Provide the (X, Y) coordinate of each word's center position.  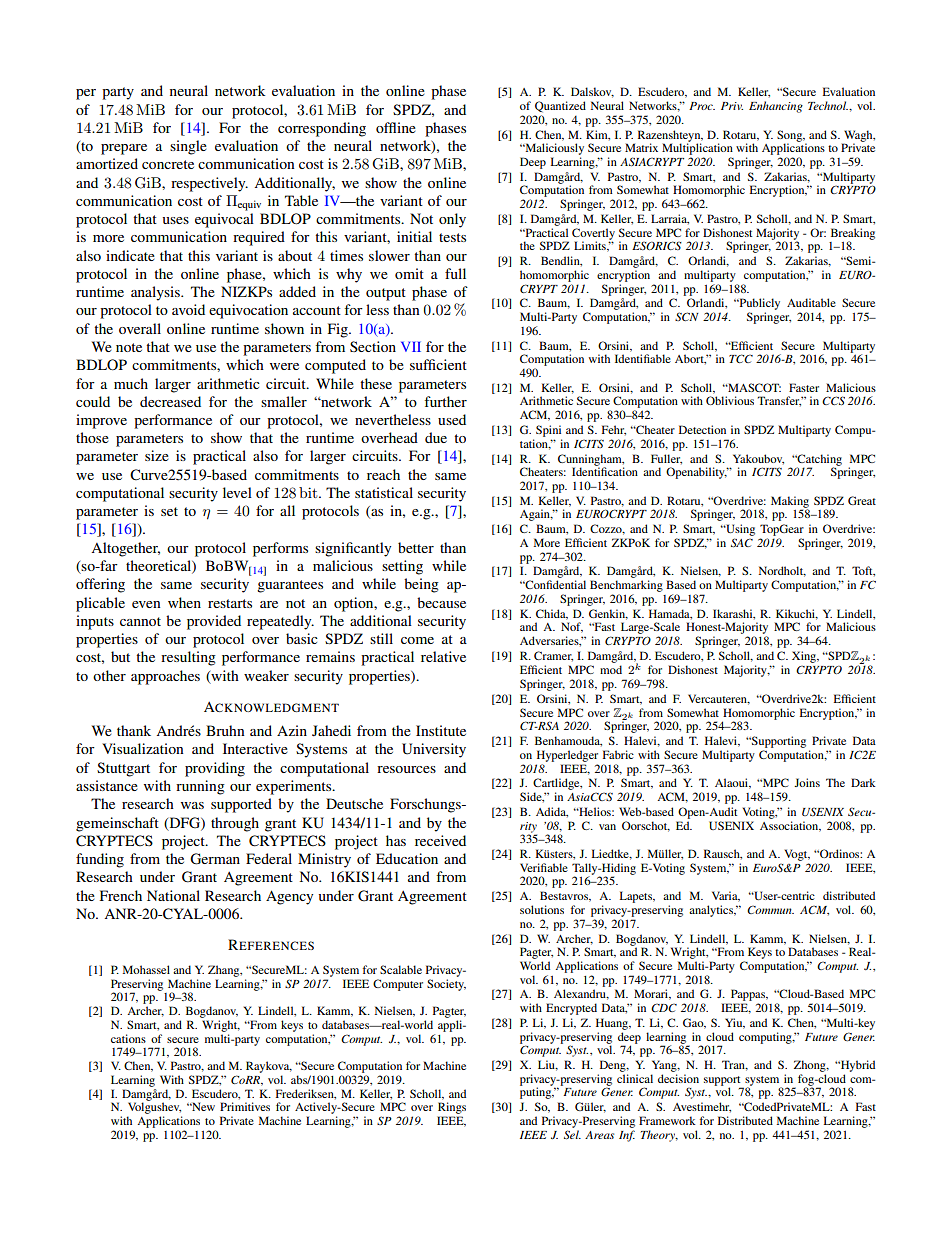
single (188, 147)
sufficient (438, 364)
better (416, 547)
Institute (441, 730)
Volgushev (154, 1107)
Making (790, 503)
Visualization (143, 748)
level (237, 492)
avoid (188, 309)
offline (396, 127)
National (173, 895)
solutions (542, 909)
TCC (741, 358)
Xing (805, 657)
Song (791, 137)
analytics (712, 911)
